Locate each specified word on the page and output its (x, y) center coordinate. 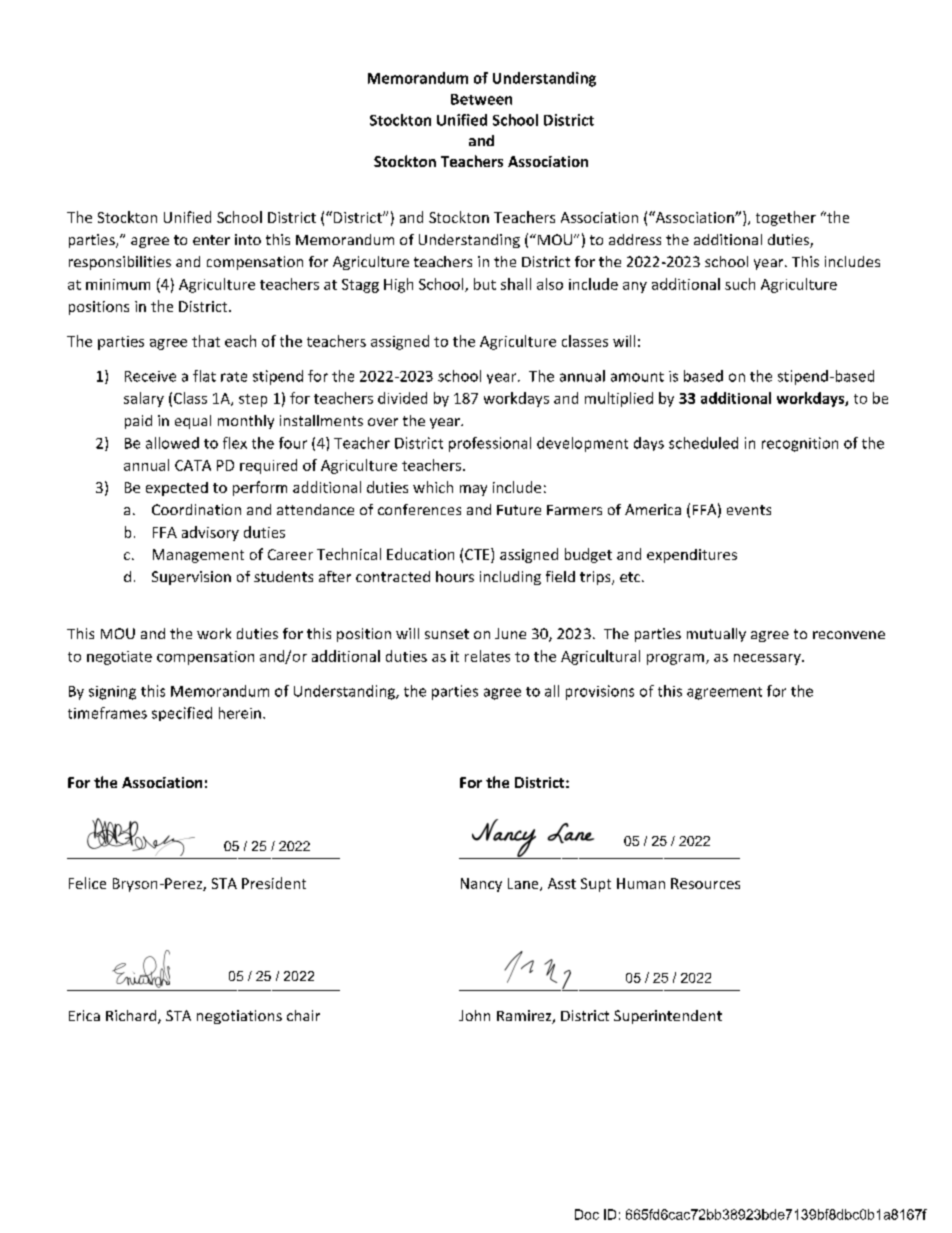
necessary (768, 659)
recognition (800, 444)
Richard (132, 1017)
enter (211, 240)
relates (487, 656)
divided (402, 398)
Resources (705, 883)
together (786, 218)
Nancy (481, 885)
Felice (87, 883)
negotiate (119, 658)
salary (144, 399)
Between (481, 99)
